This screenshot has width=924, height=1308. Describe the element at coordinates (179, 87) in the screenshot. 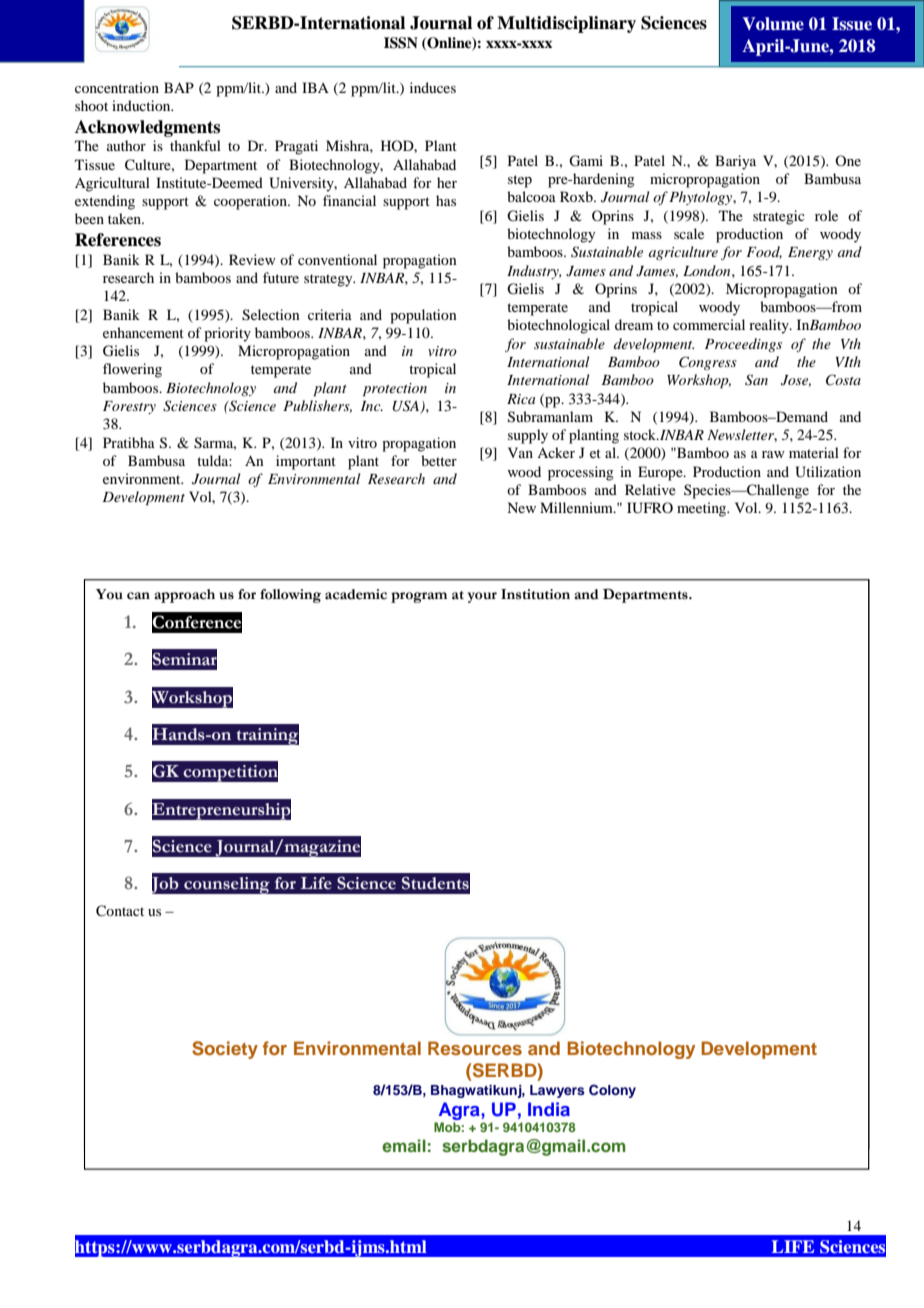

I see `BAP` at that location.
